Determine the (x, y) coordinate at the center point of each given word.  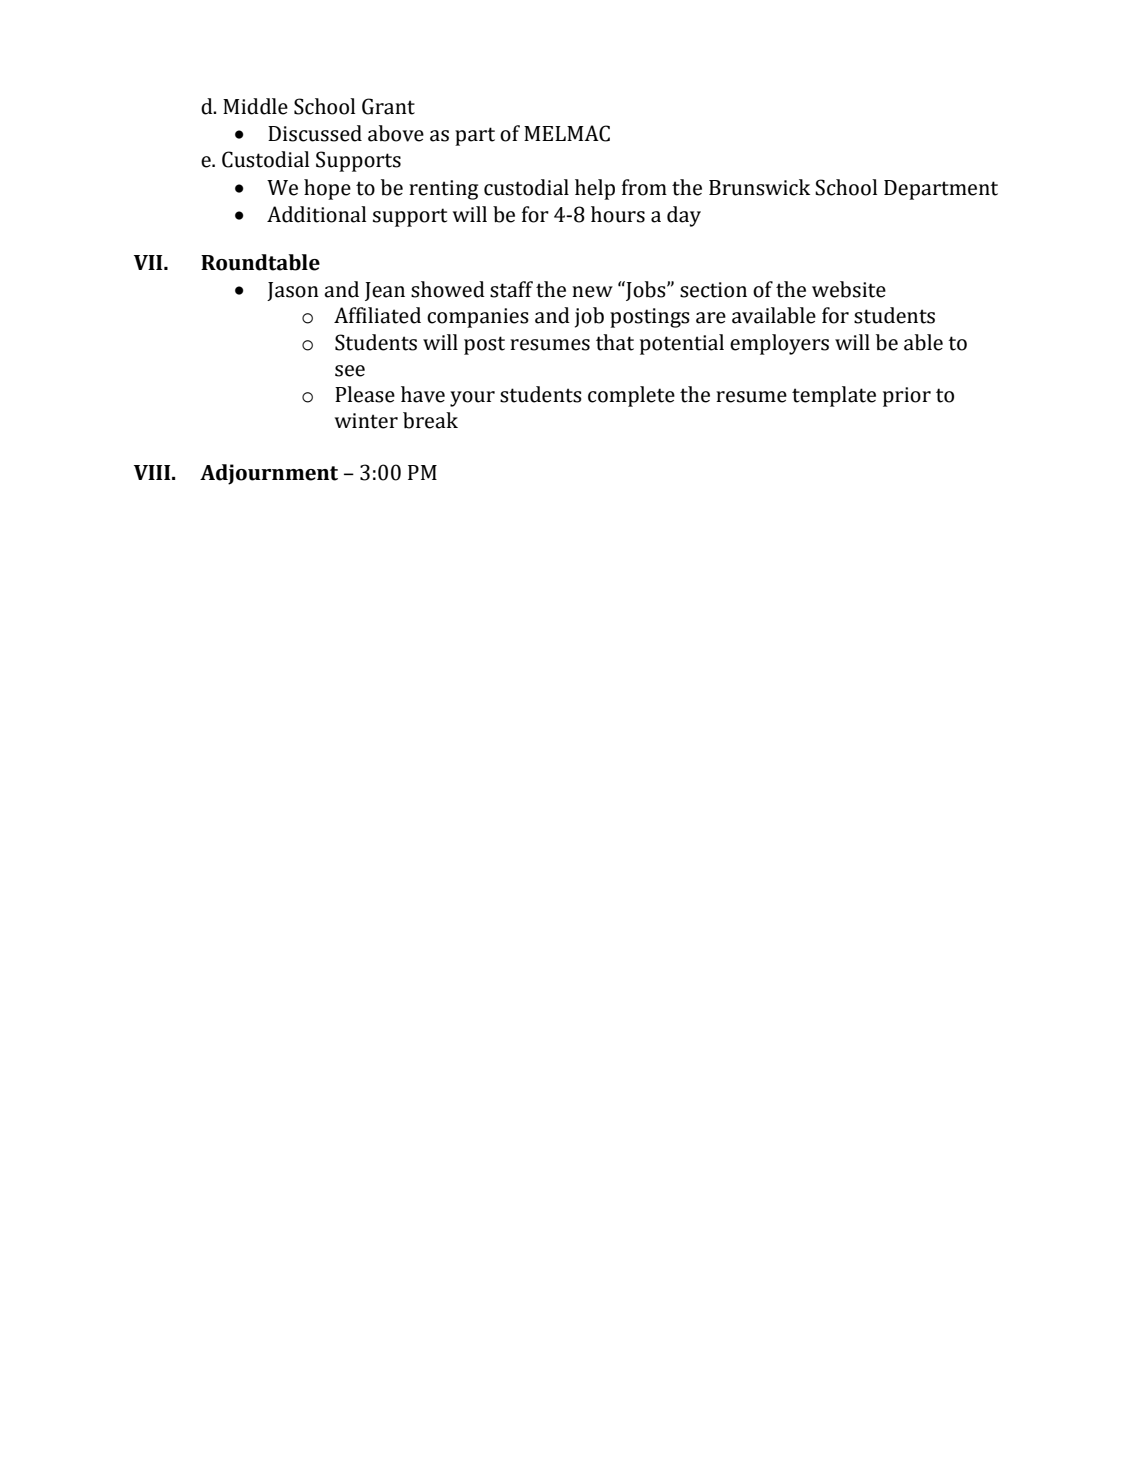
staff (511, 289)
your (472, 399)
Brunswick (759, 187)
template (834, 396)
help (595, 189)
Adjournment (269, 474)
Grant (388, 106)
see (350, 371)
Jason (293, 291)
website (849, 289)
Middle (255, 106)
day (684, 216)
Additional (316, 214)
